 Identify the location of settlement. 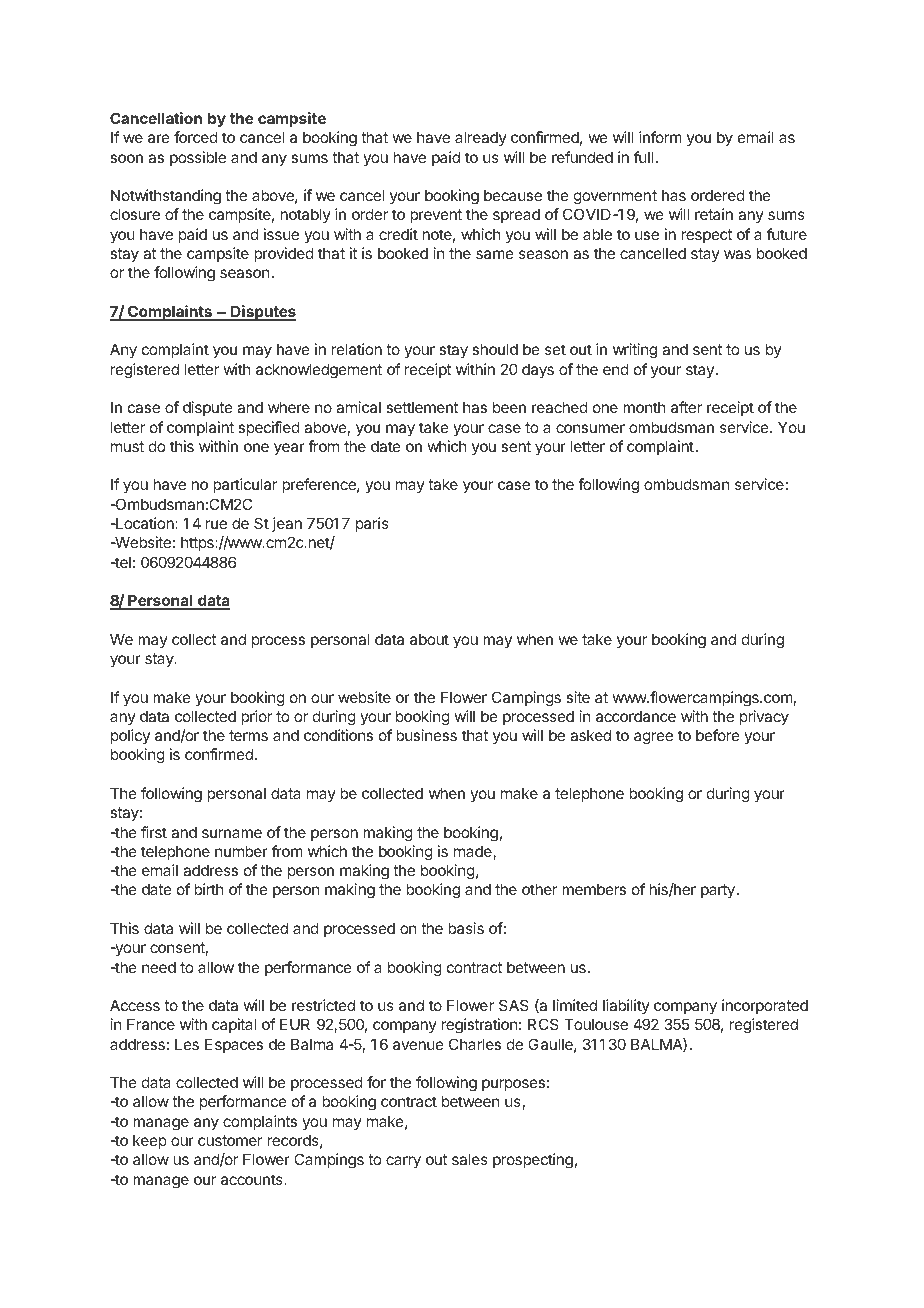
(422, 407).
